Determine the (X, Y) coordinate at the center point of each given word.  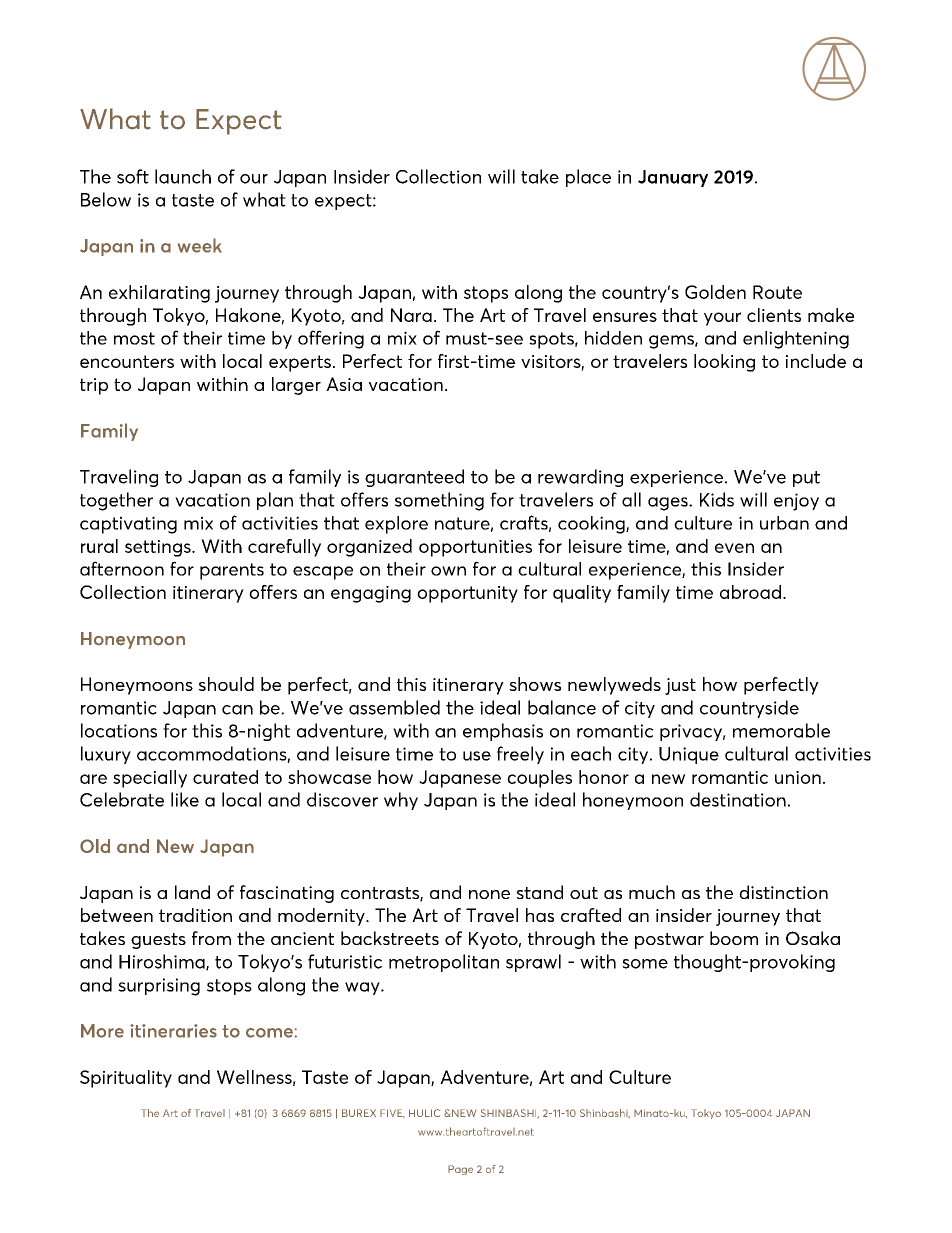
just (680, 686)
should (226, 684)
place (588, 178)
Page (460, 1170)
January (673, 178)
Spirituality (126, 1079)
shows (535, 684)
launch (183, 176)
